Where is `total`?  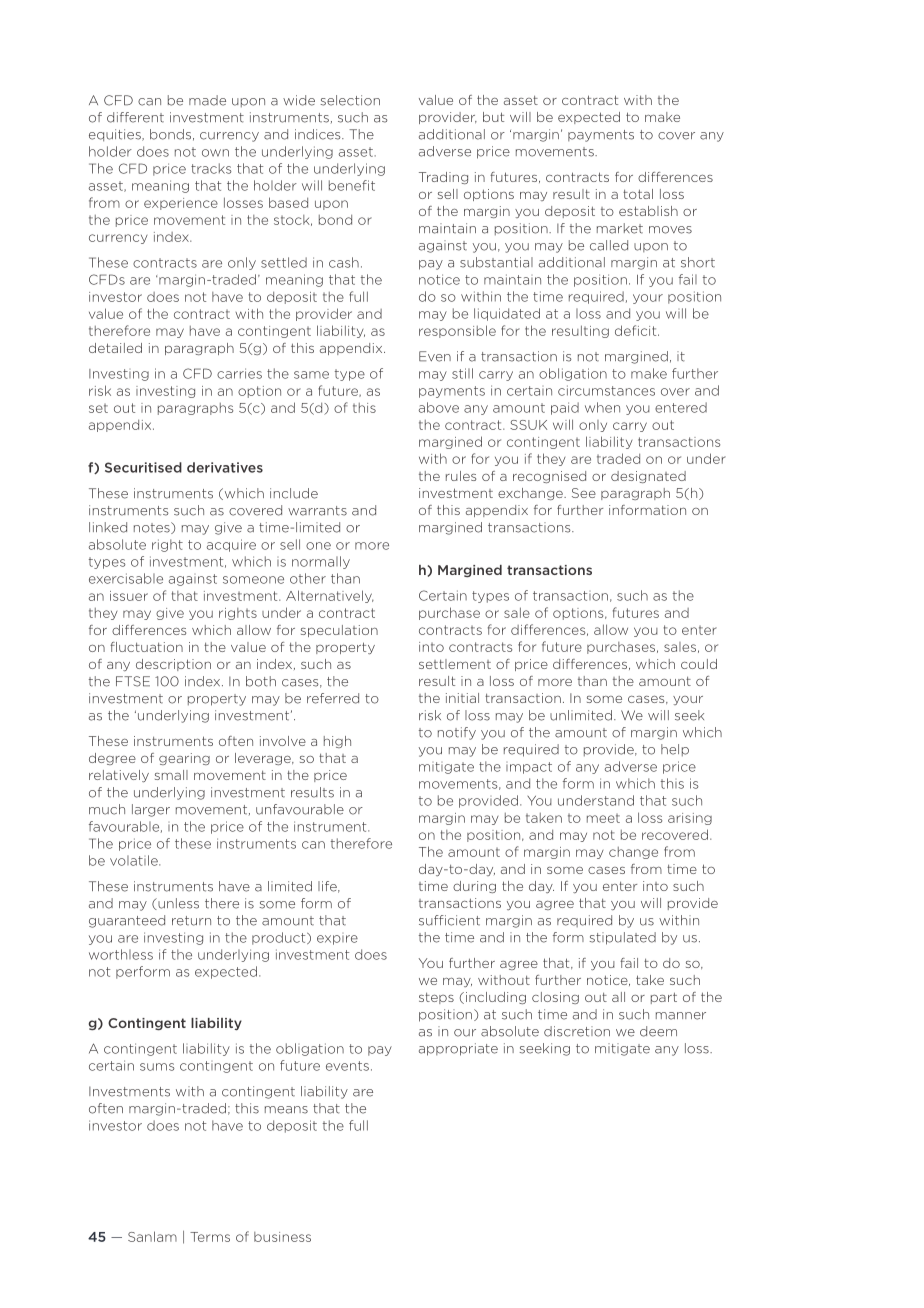 total is located at coordinates (638, 194).
